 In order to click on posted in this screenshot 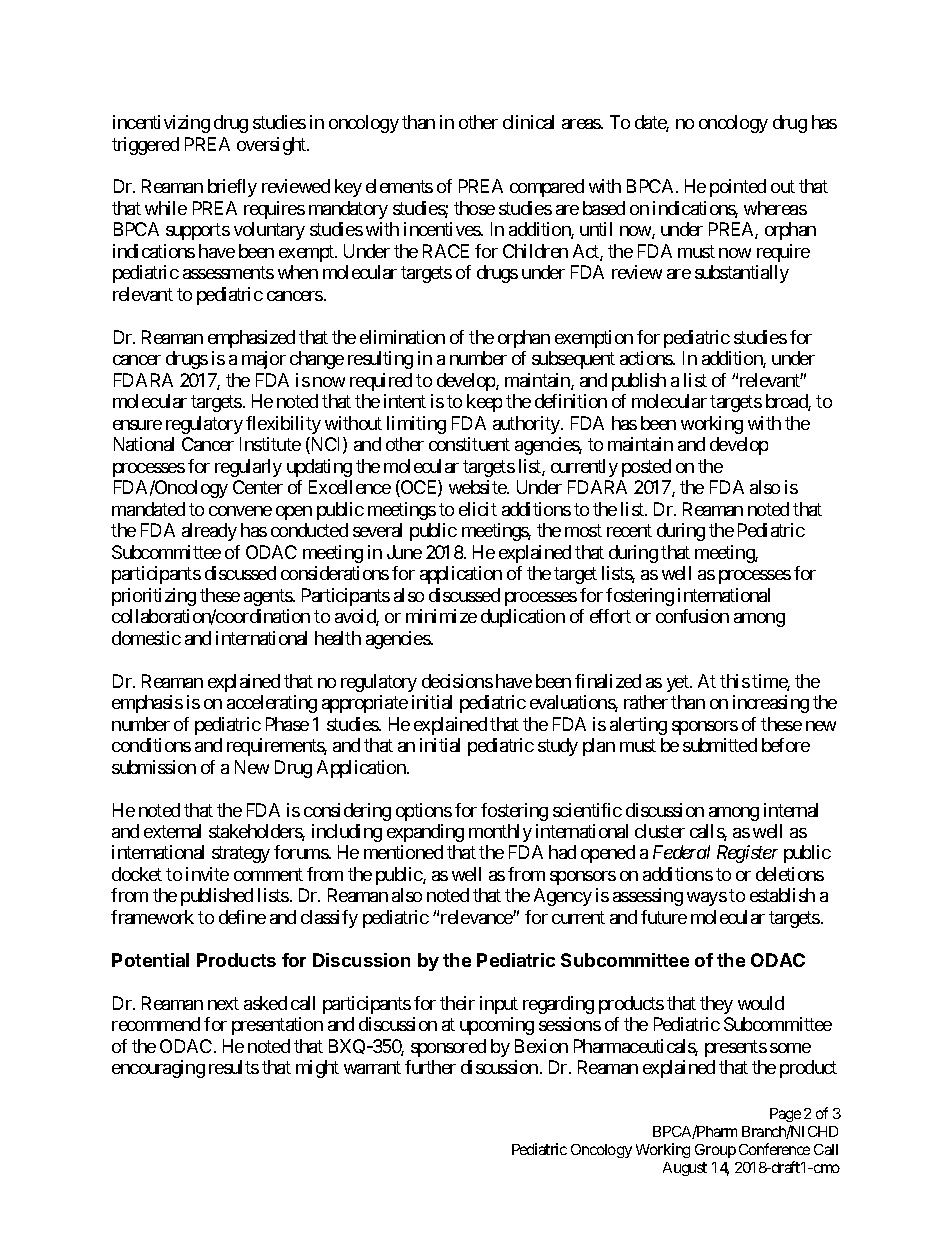, I will do `click(646, 468)`.
